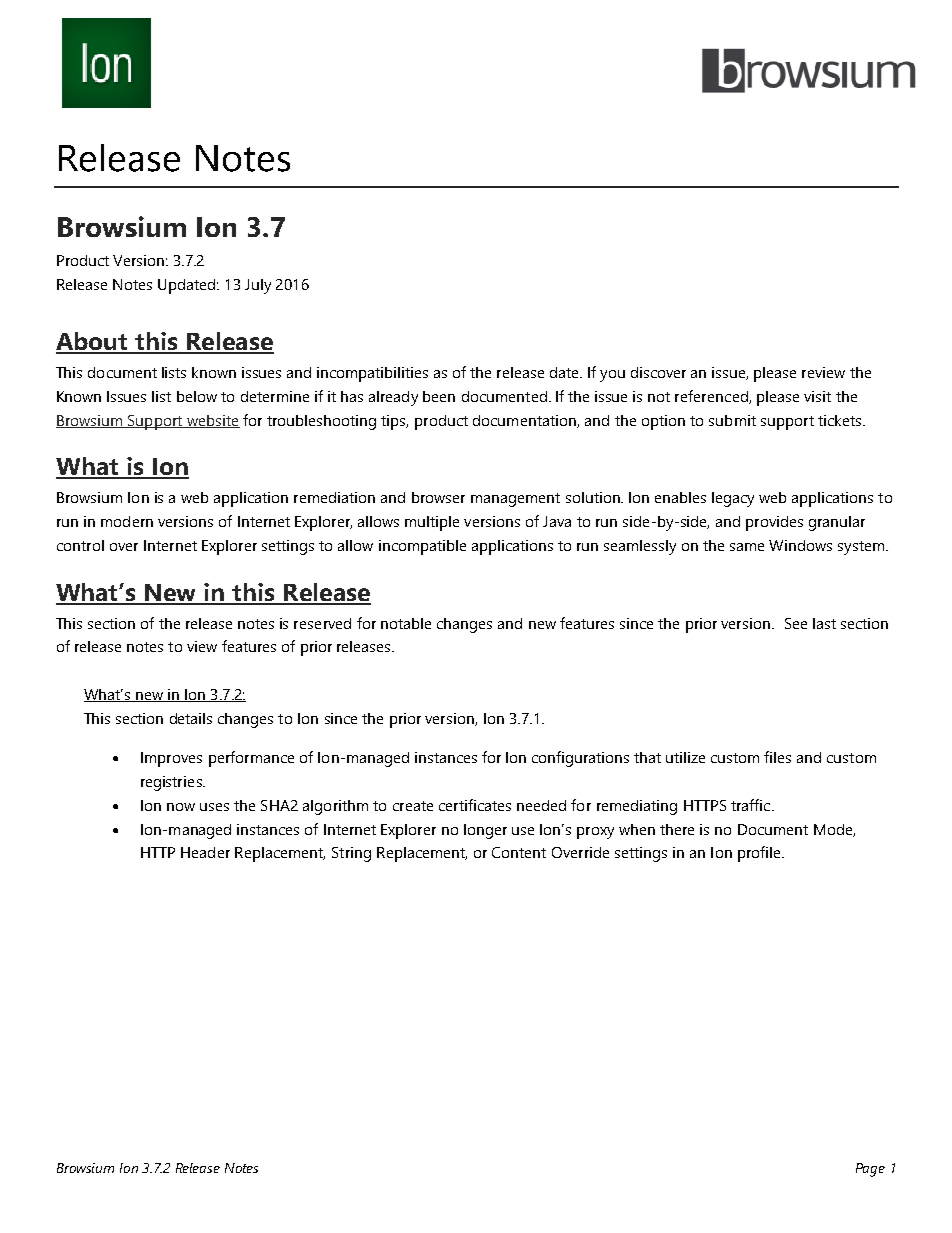 This page has width=952, height=1233. Describe the element at coordinates (372, 374) in the page. I see `incompatibilities` at that location.
